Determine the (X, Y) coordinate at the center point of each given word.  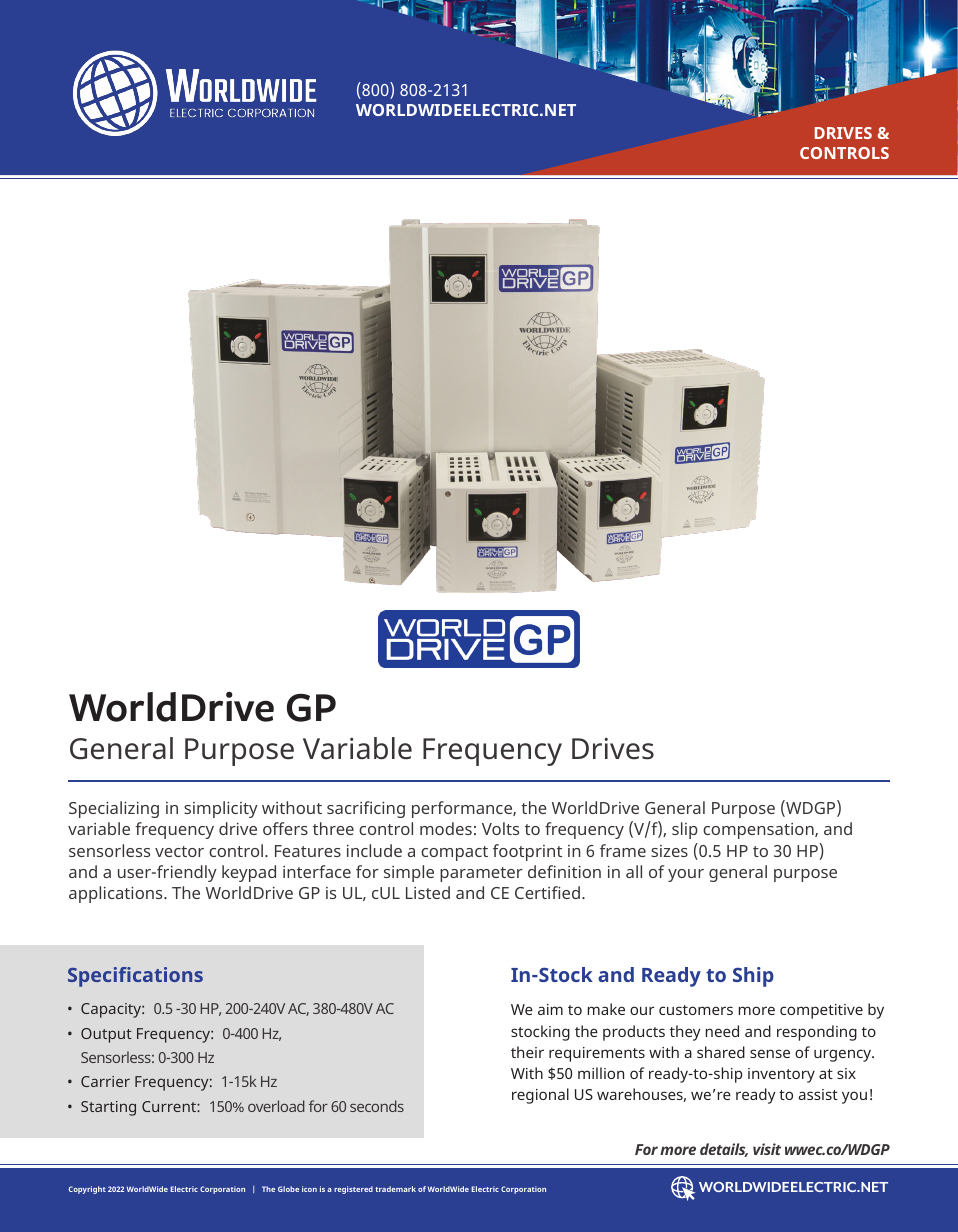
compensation (759, 831)
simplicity (221, 809)
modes (446, 828)
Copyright (87, 1190)
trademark (395, 1189)
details (724, 1150)
